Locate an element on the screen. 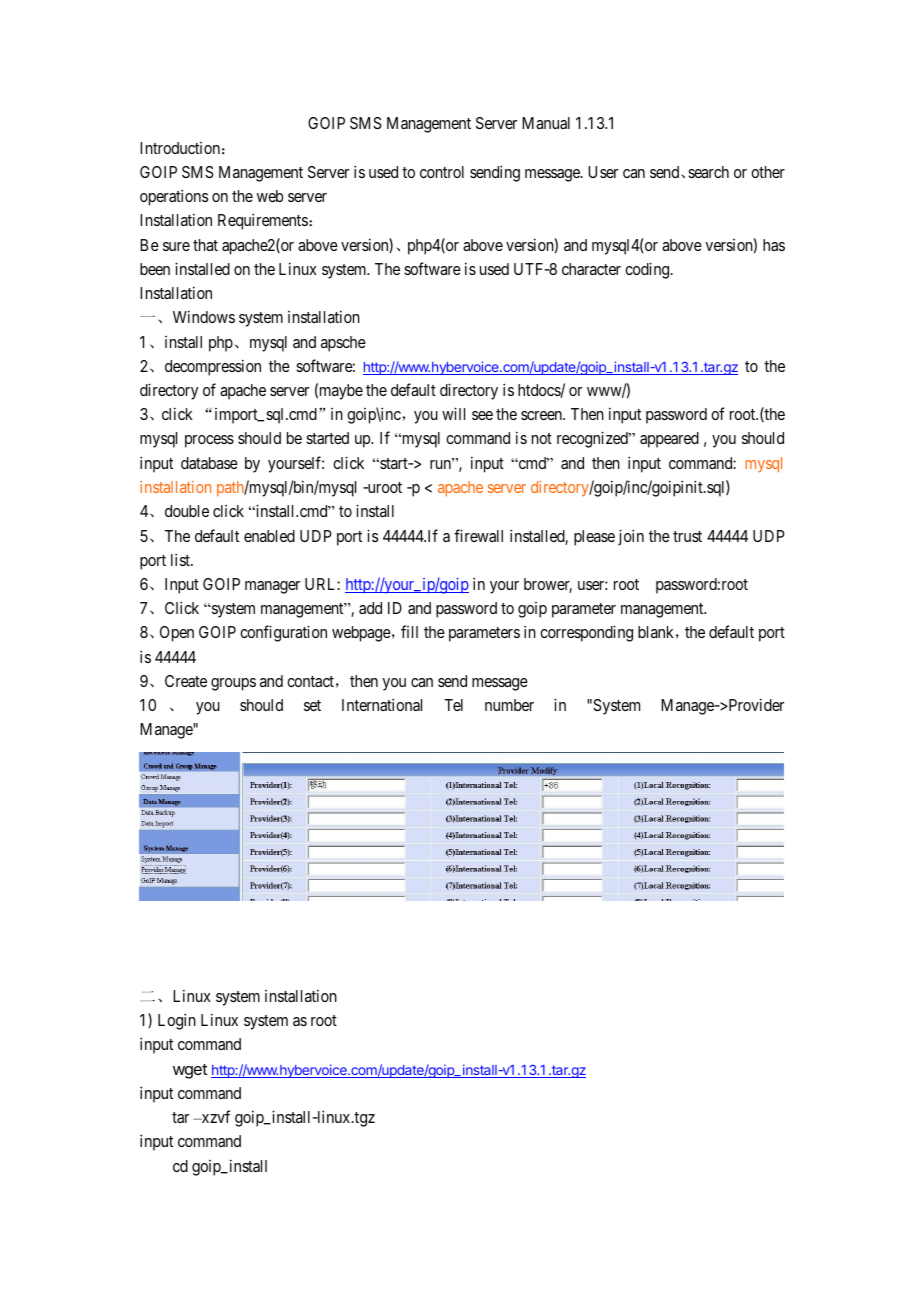 This screenshot has height=1308, width=924. wget is located at coordinates (190, 1071).
